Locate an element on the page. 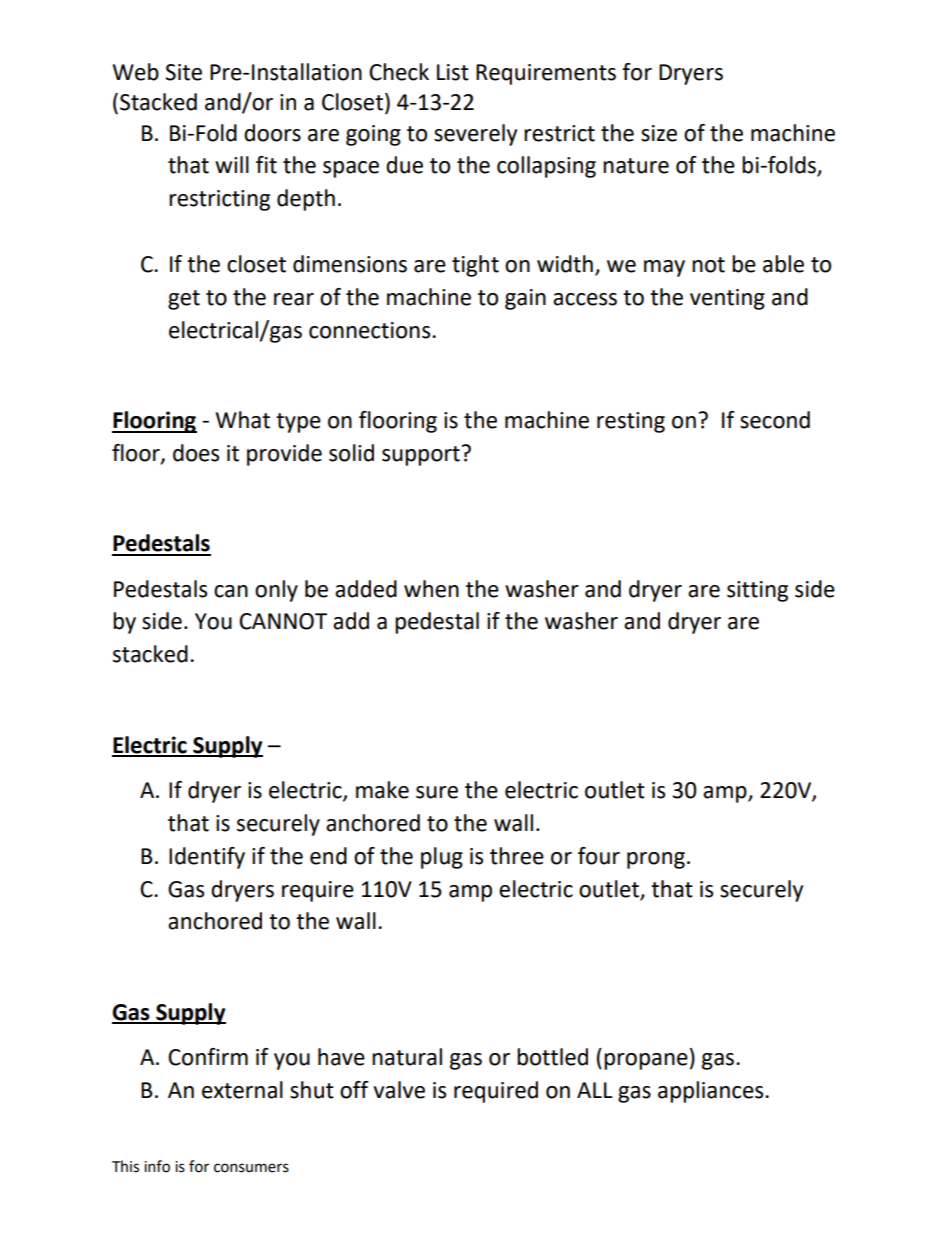  appliances is located at coordinates (712, 1092).
